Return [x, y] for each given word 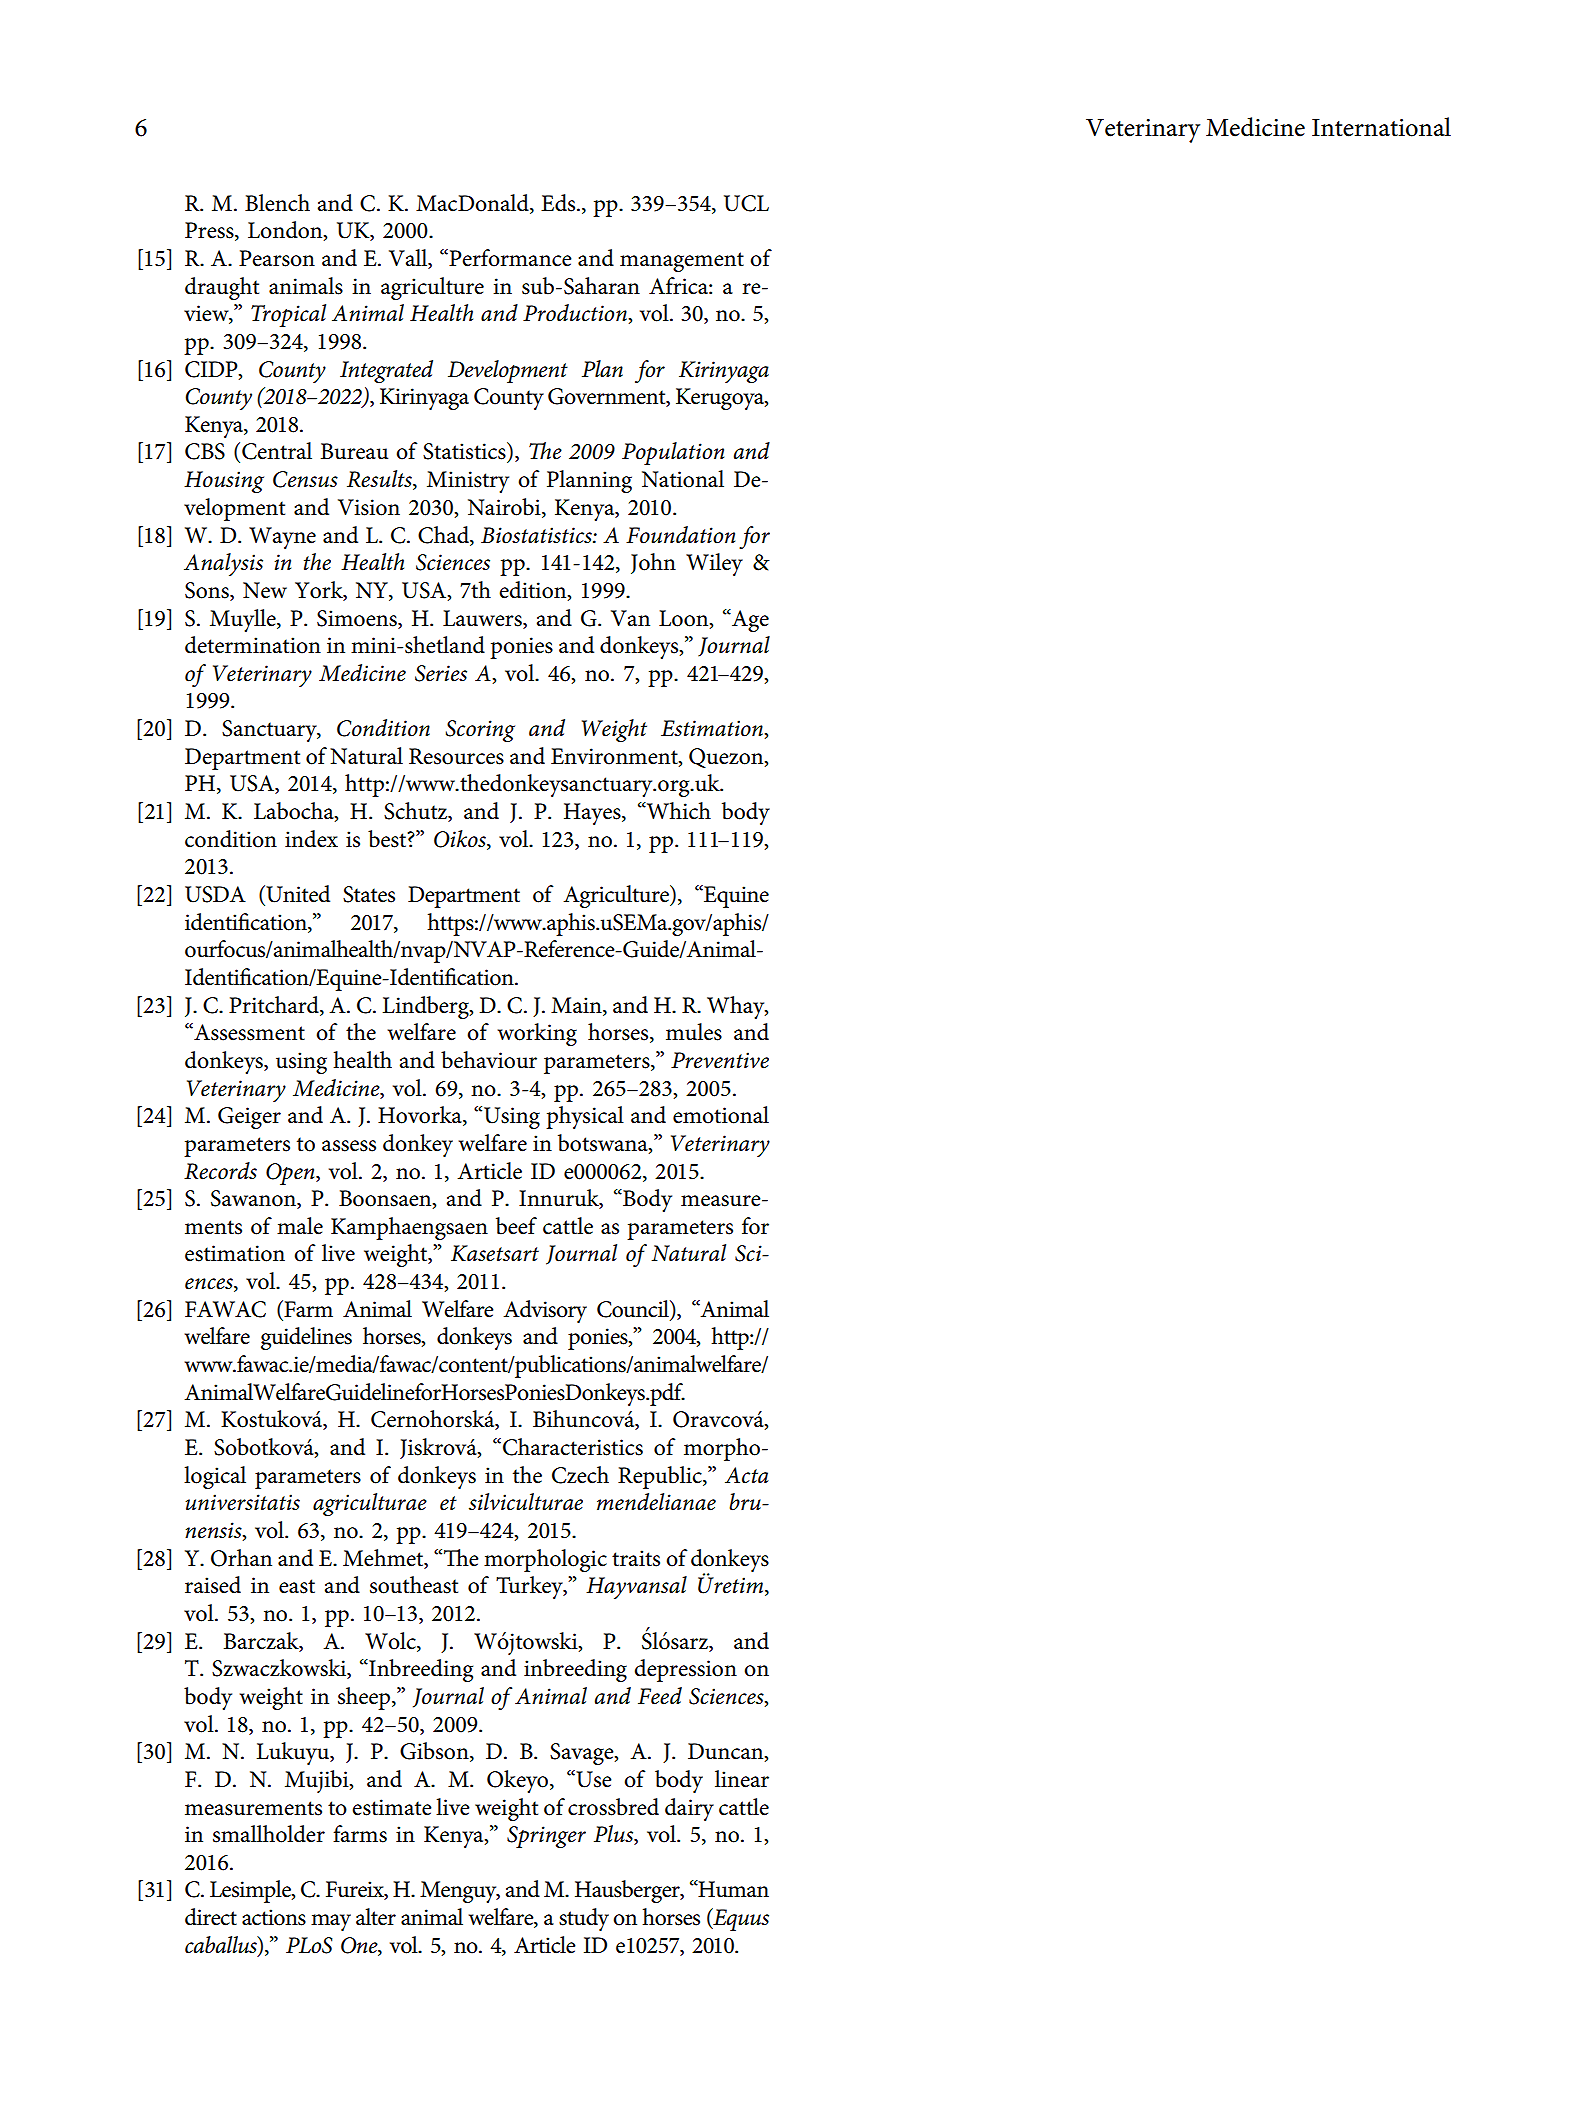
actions [274, 1917]
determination [253, 645]
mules [694, 1032]
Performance [509, 258]
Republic [661, 1477]
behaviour [489, 1060]
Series [441, 673]
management [682, 262]
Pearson [277, 258]
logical [215, 1477]
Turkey [530, 1587]
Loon [685, 619]
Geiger [249, 1118]
